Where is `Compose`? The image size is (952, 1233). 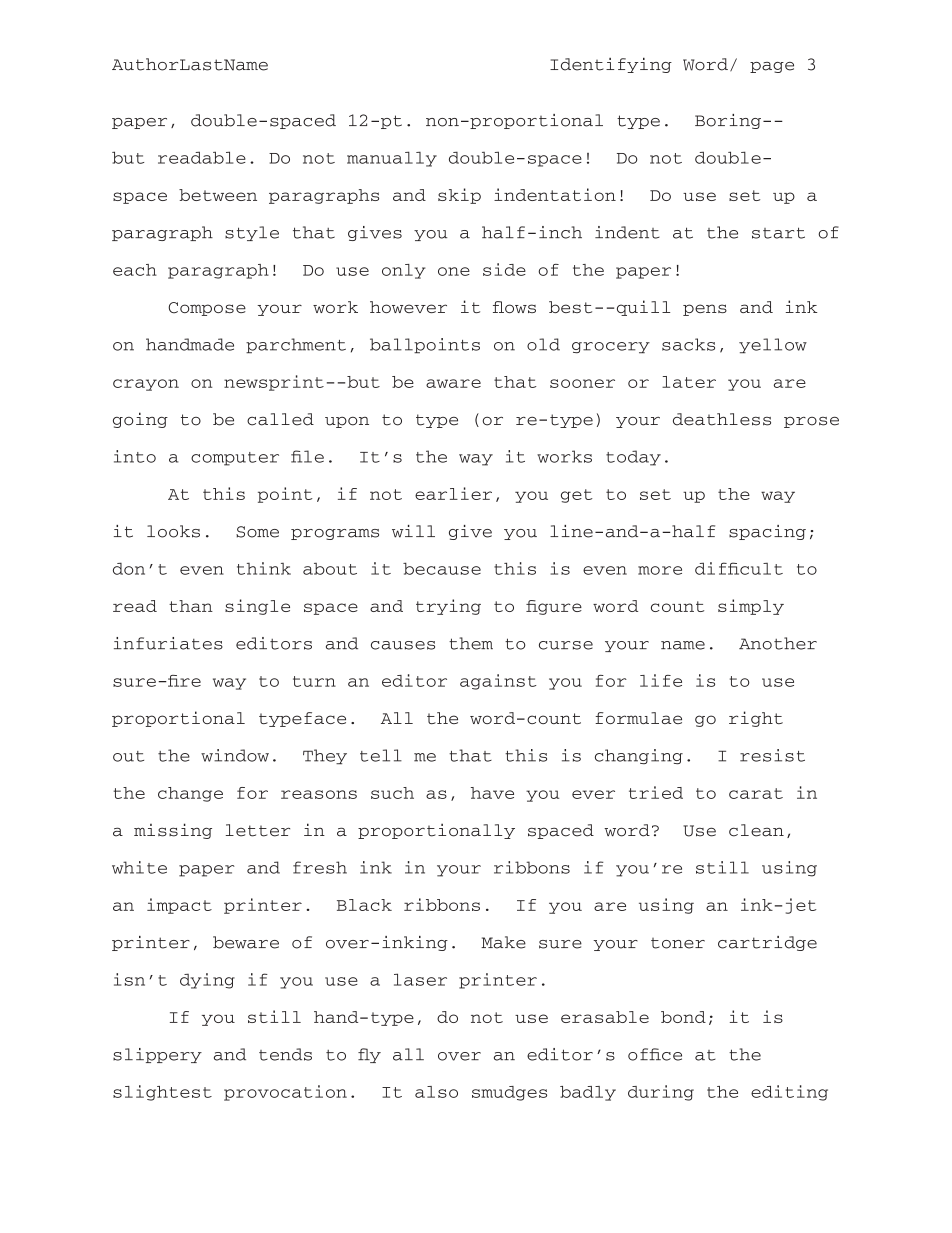 Compose is located at coordinates (207, 309).
